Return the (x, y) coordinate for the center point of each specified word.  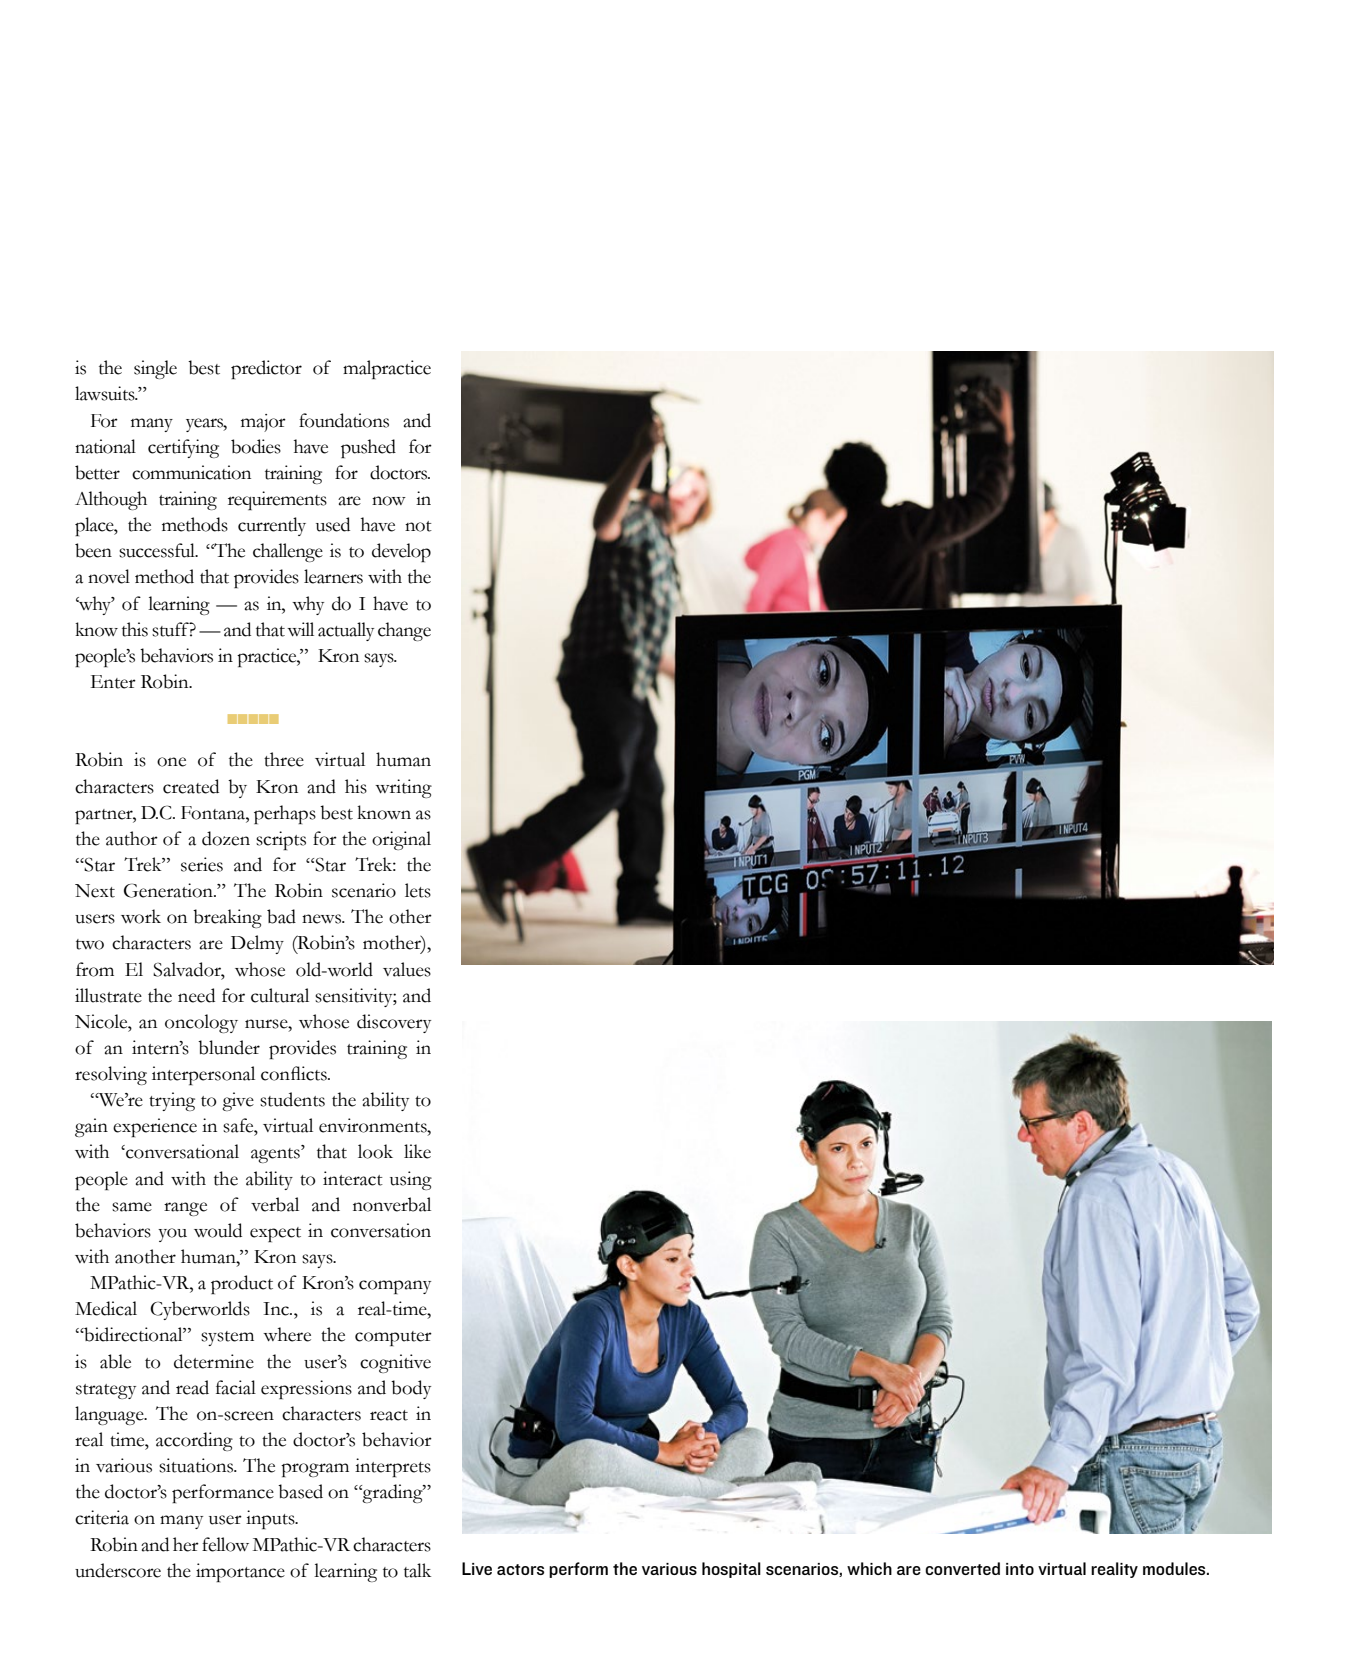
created (191, 786)
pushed (368, 448)
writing (403, 788)
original (401, 840)
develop (401, 552)
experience (155, 1127)
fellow (225, 1544)
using (411, 1180)
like (417, 1151)
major (263, 423)
